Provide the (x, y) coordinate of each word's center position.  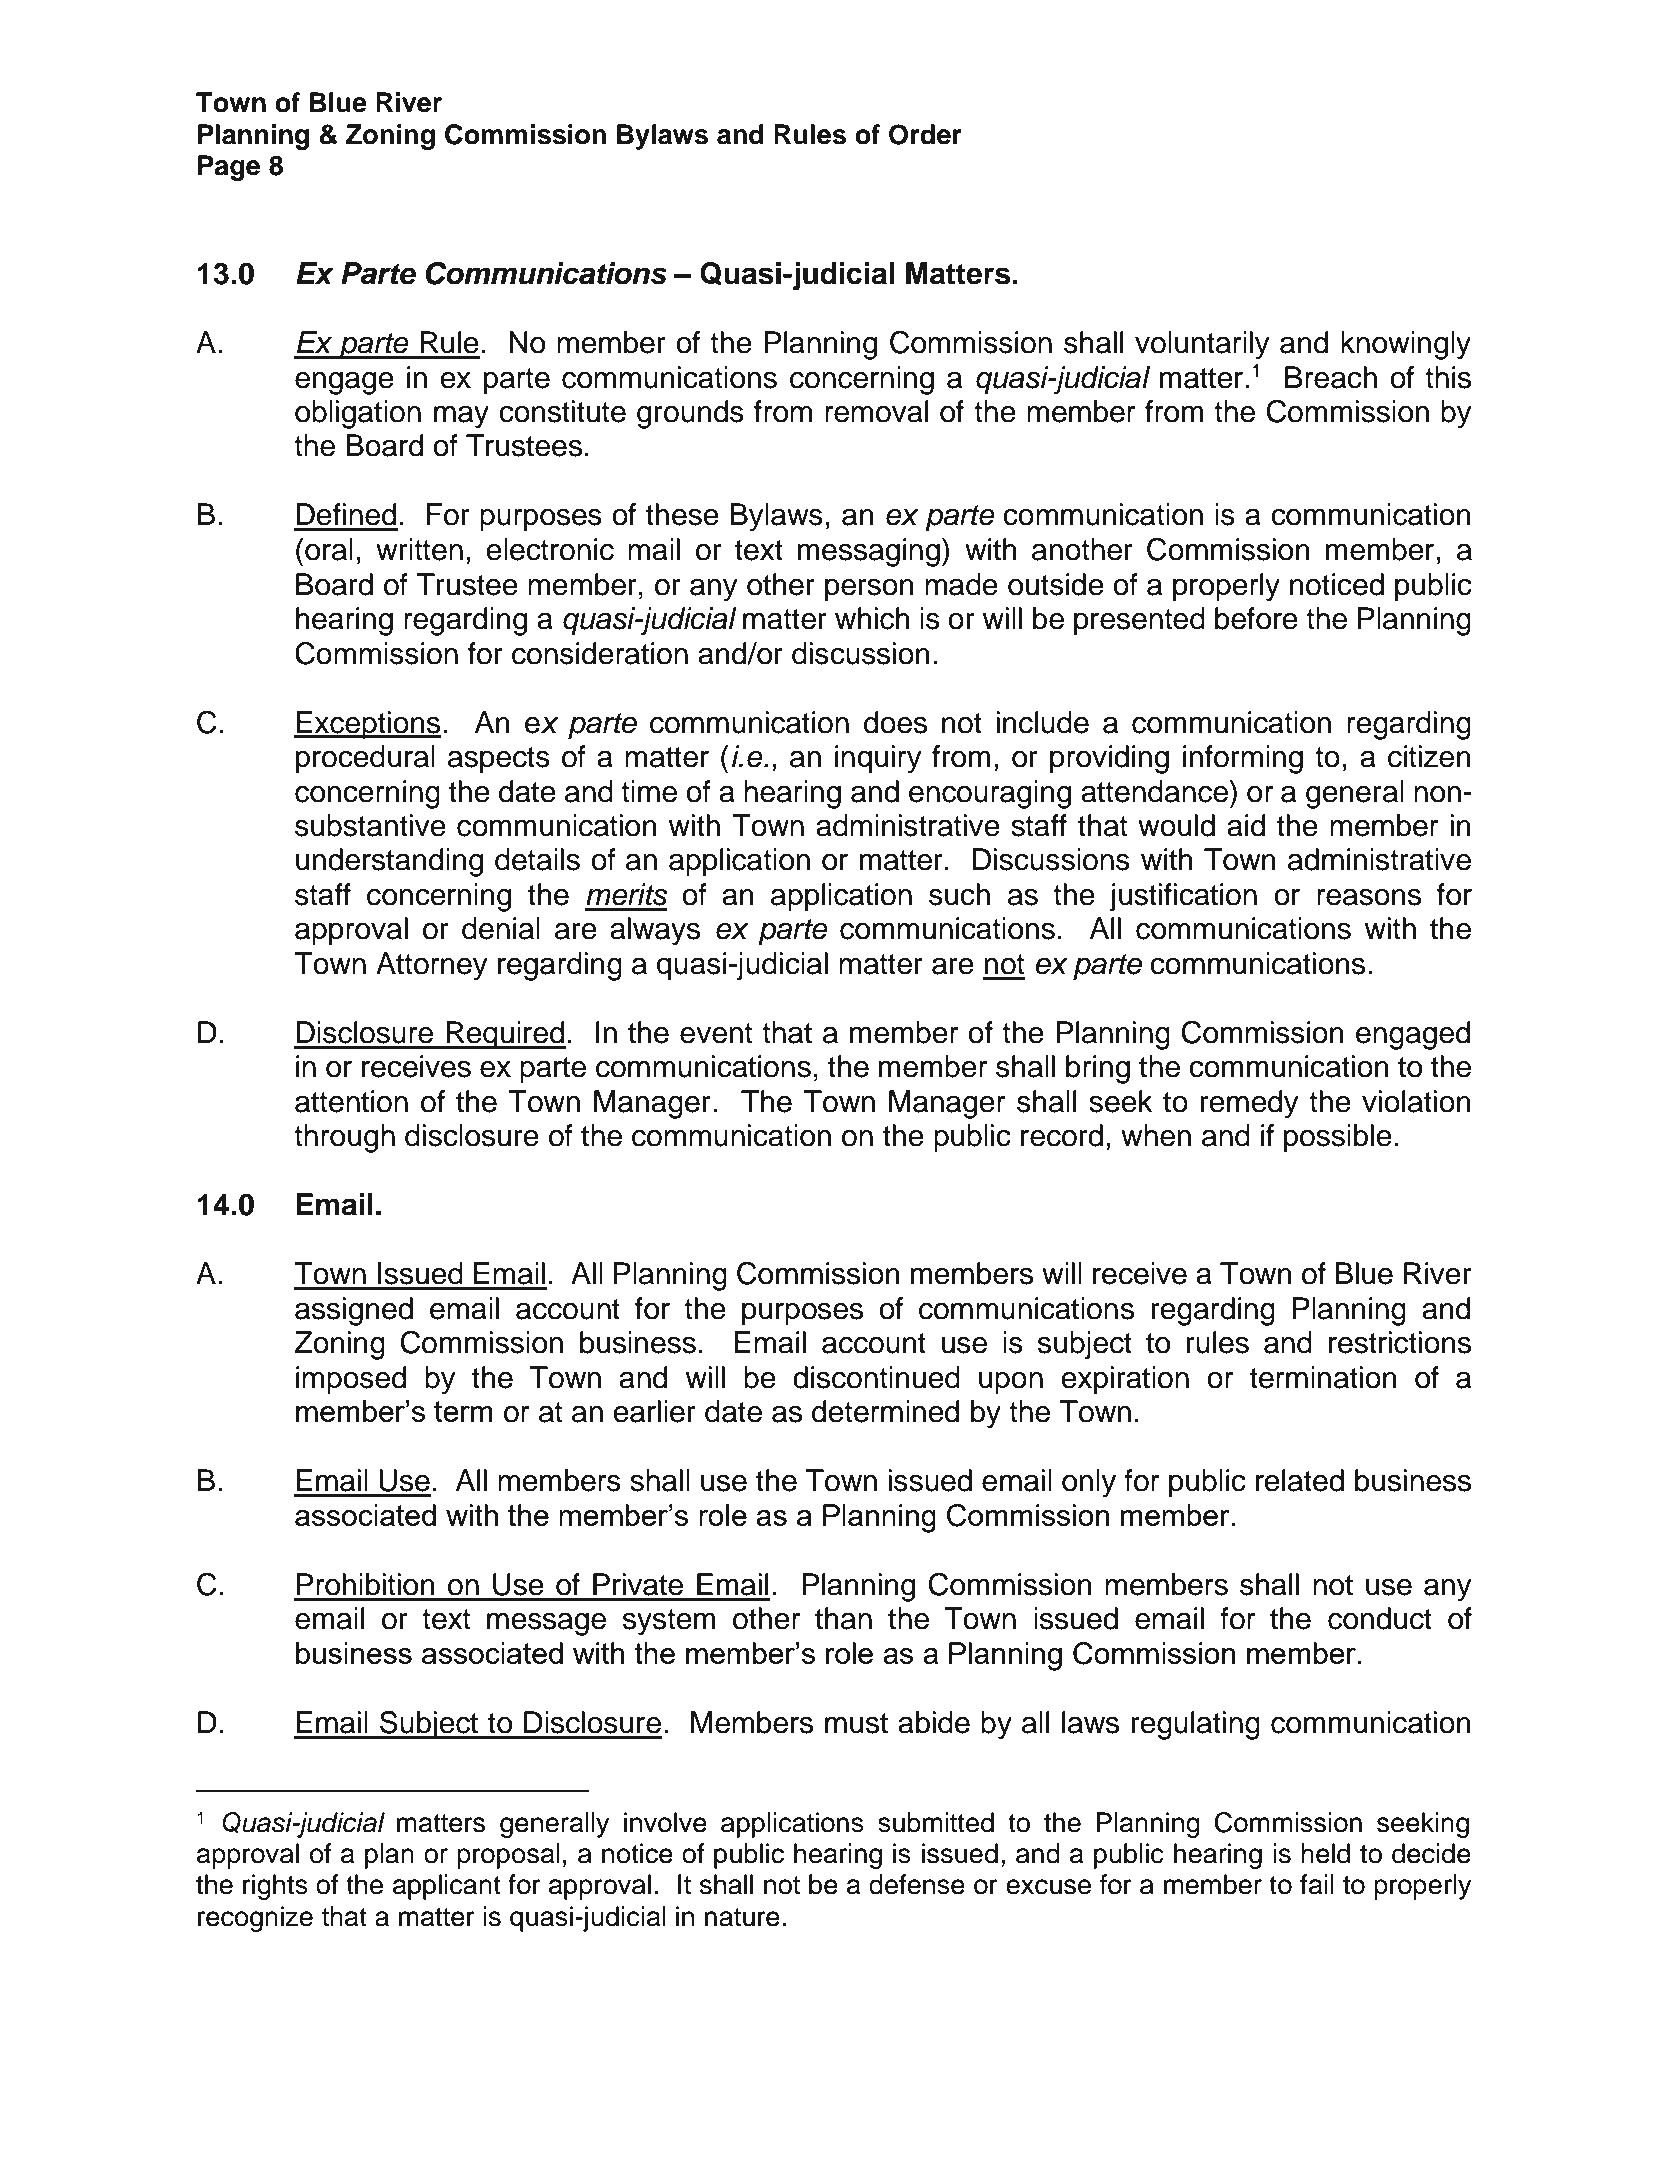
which (872, 618)
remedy (1250, 1104)
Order (925, 134)
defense (917, 1884)
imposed (351, 1380)
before (1256, 618)
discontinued (876, 1377)
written (419, 549)
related (1300, 1480)
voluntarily (1202, 345)
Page (229, 168)
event (716, 1033)
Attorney (432, 966)
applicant (447, 1887)
